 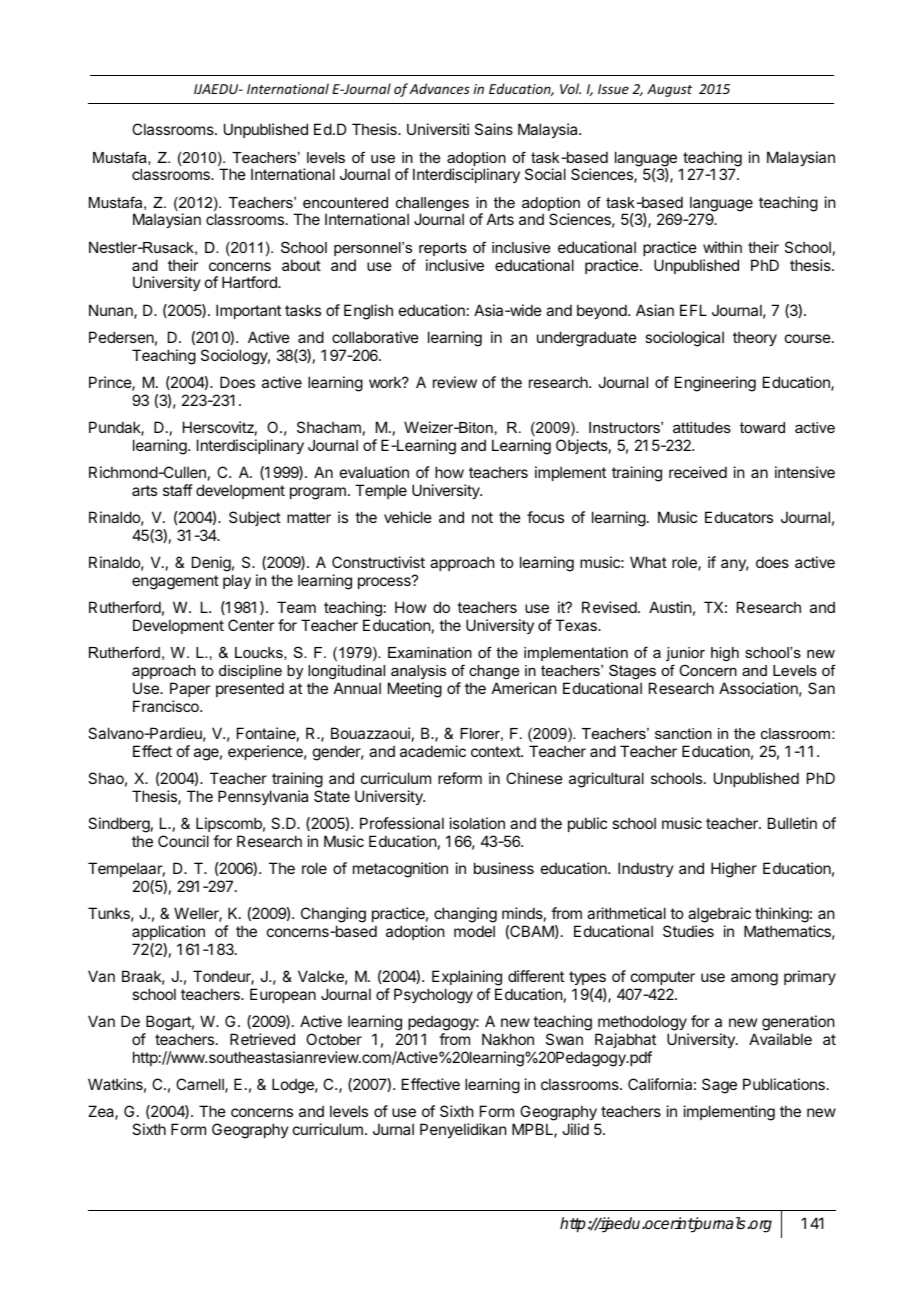 I want to click on Engineering, so click(x=715, y=384).
